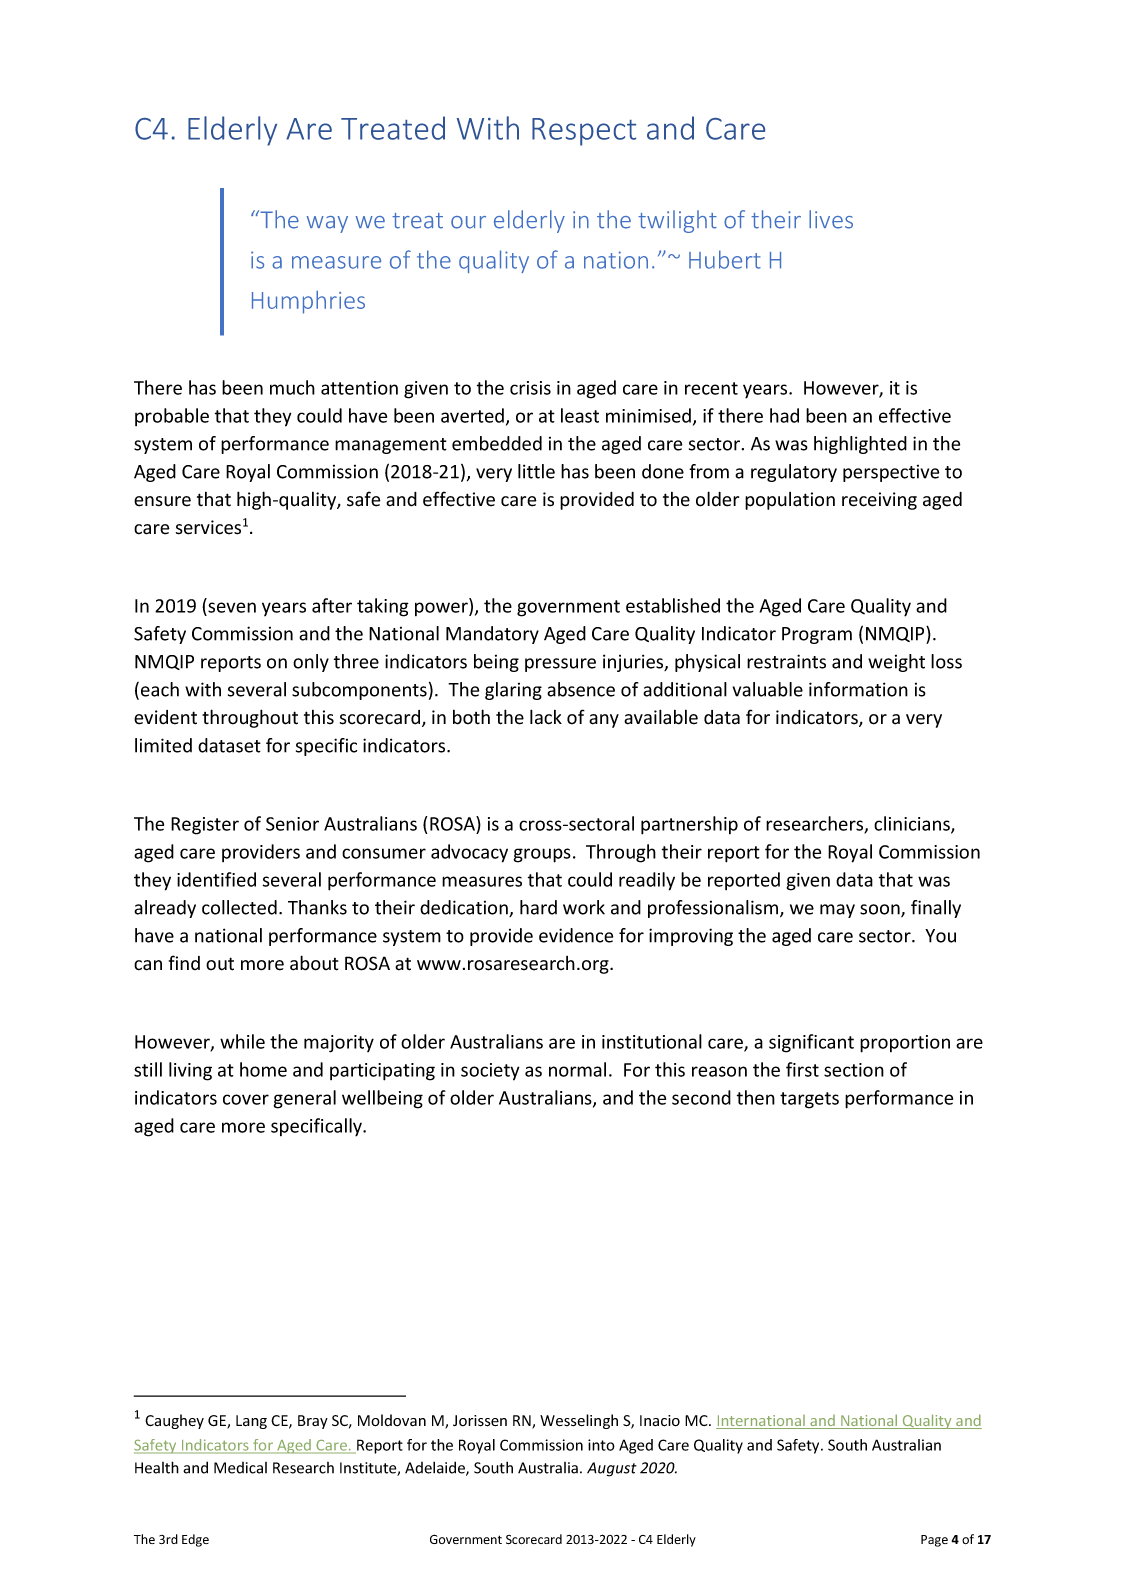  Describe the element at coordinates (831, 219) in the screenshot. I see `lives` at that location.
